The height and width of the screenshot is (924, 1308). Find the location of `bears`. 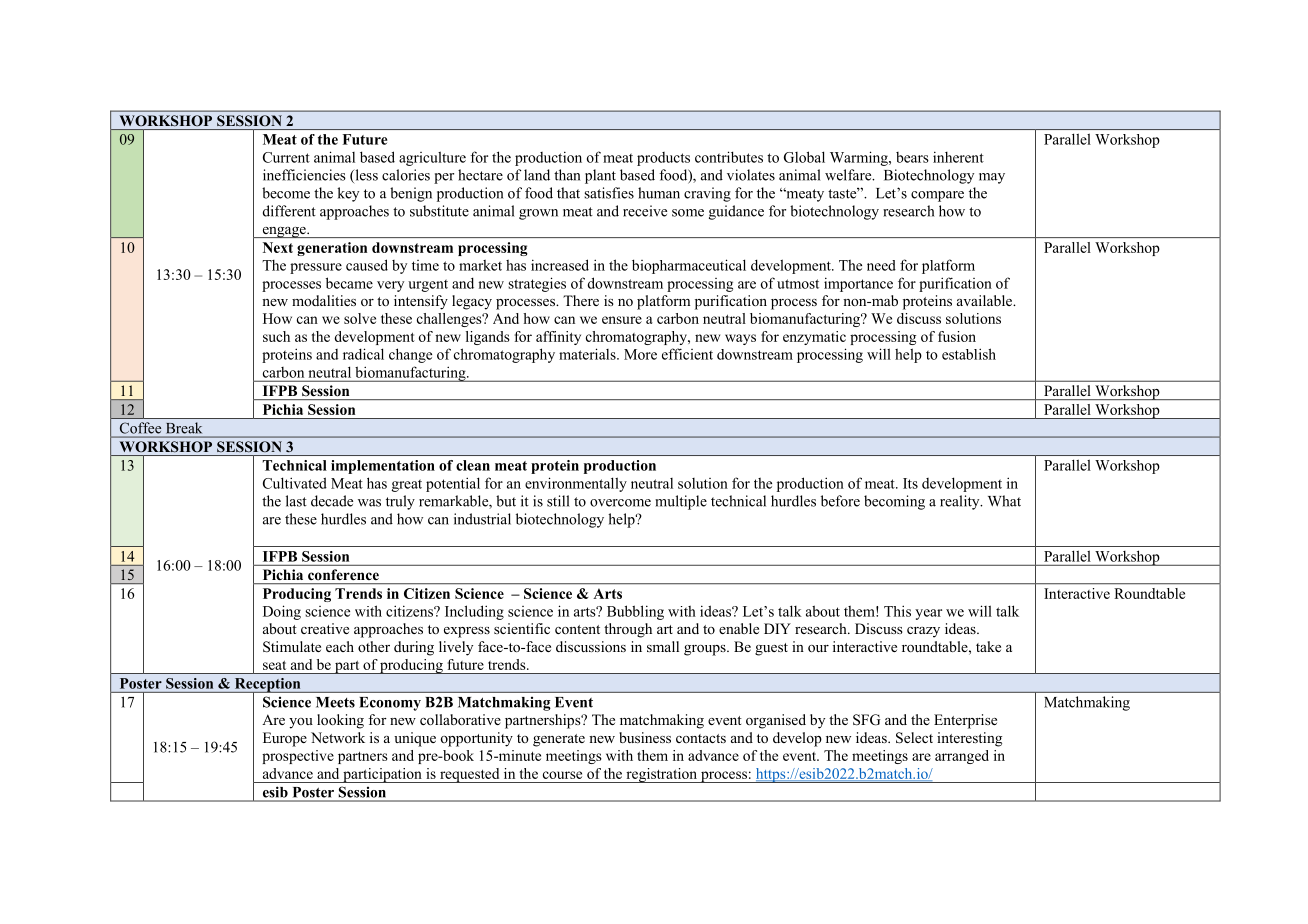

bears is located at coordinates (912, 157).
